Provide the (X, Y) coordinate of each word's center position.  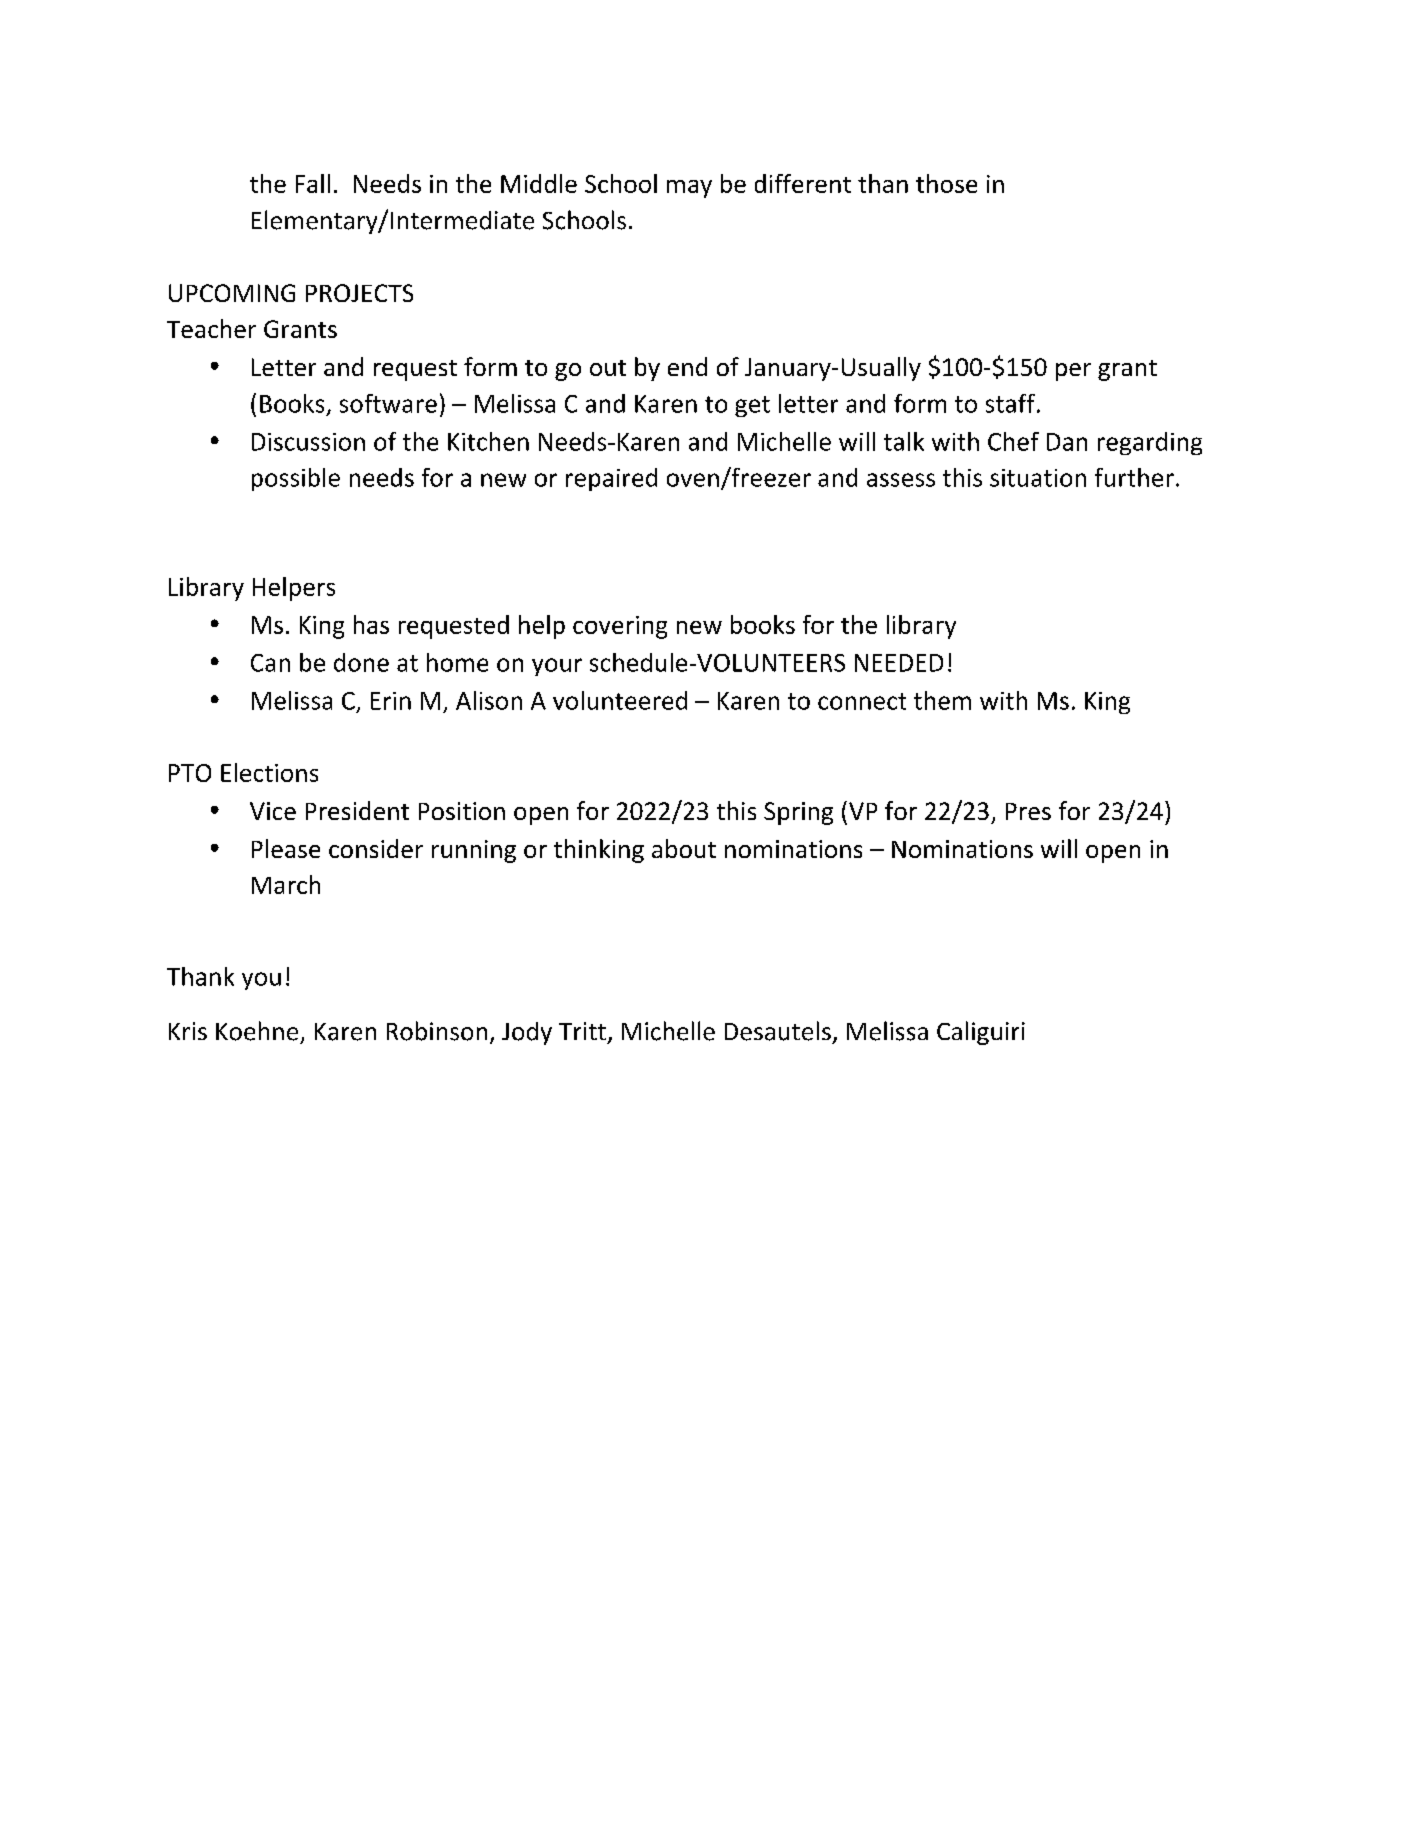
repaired (611, 479)
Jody (527, 1033)
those (946, 183)
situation (1038, 478)
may (689, 189)
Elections (269, 772)
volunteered (620, 700)
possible (296, 479)
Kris (188, 1031)
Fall (313, 183)
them (942, 700)
